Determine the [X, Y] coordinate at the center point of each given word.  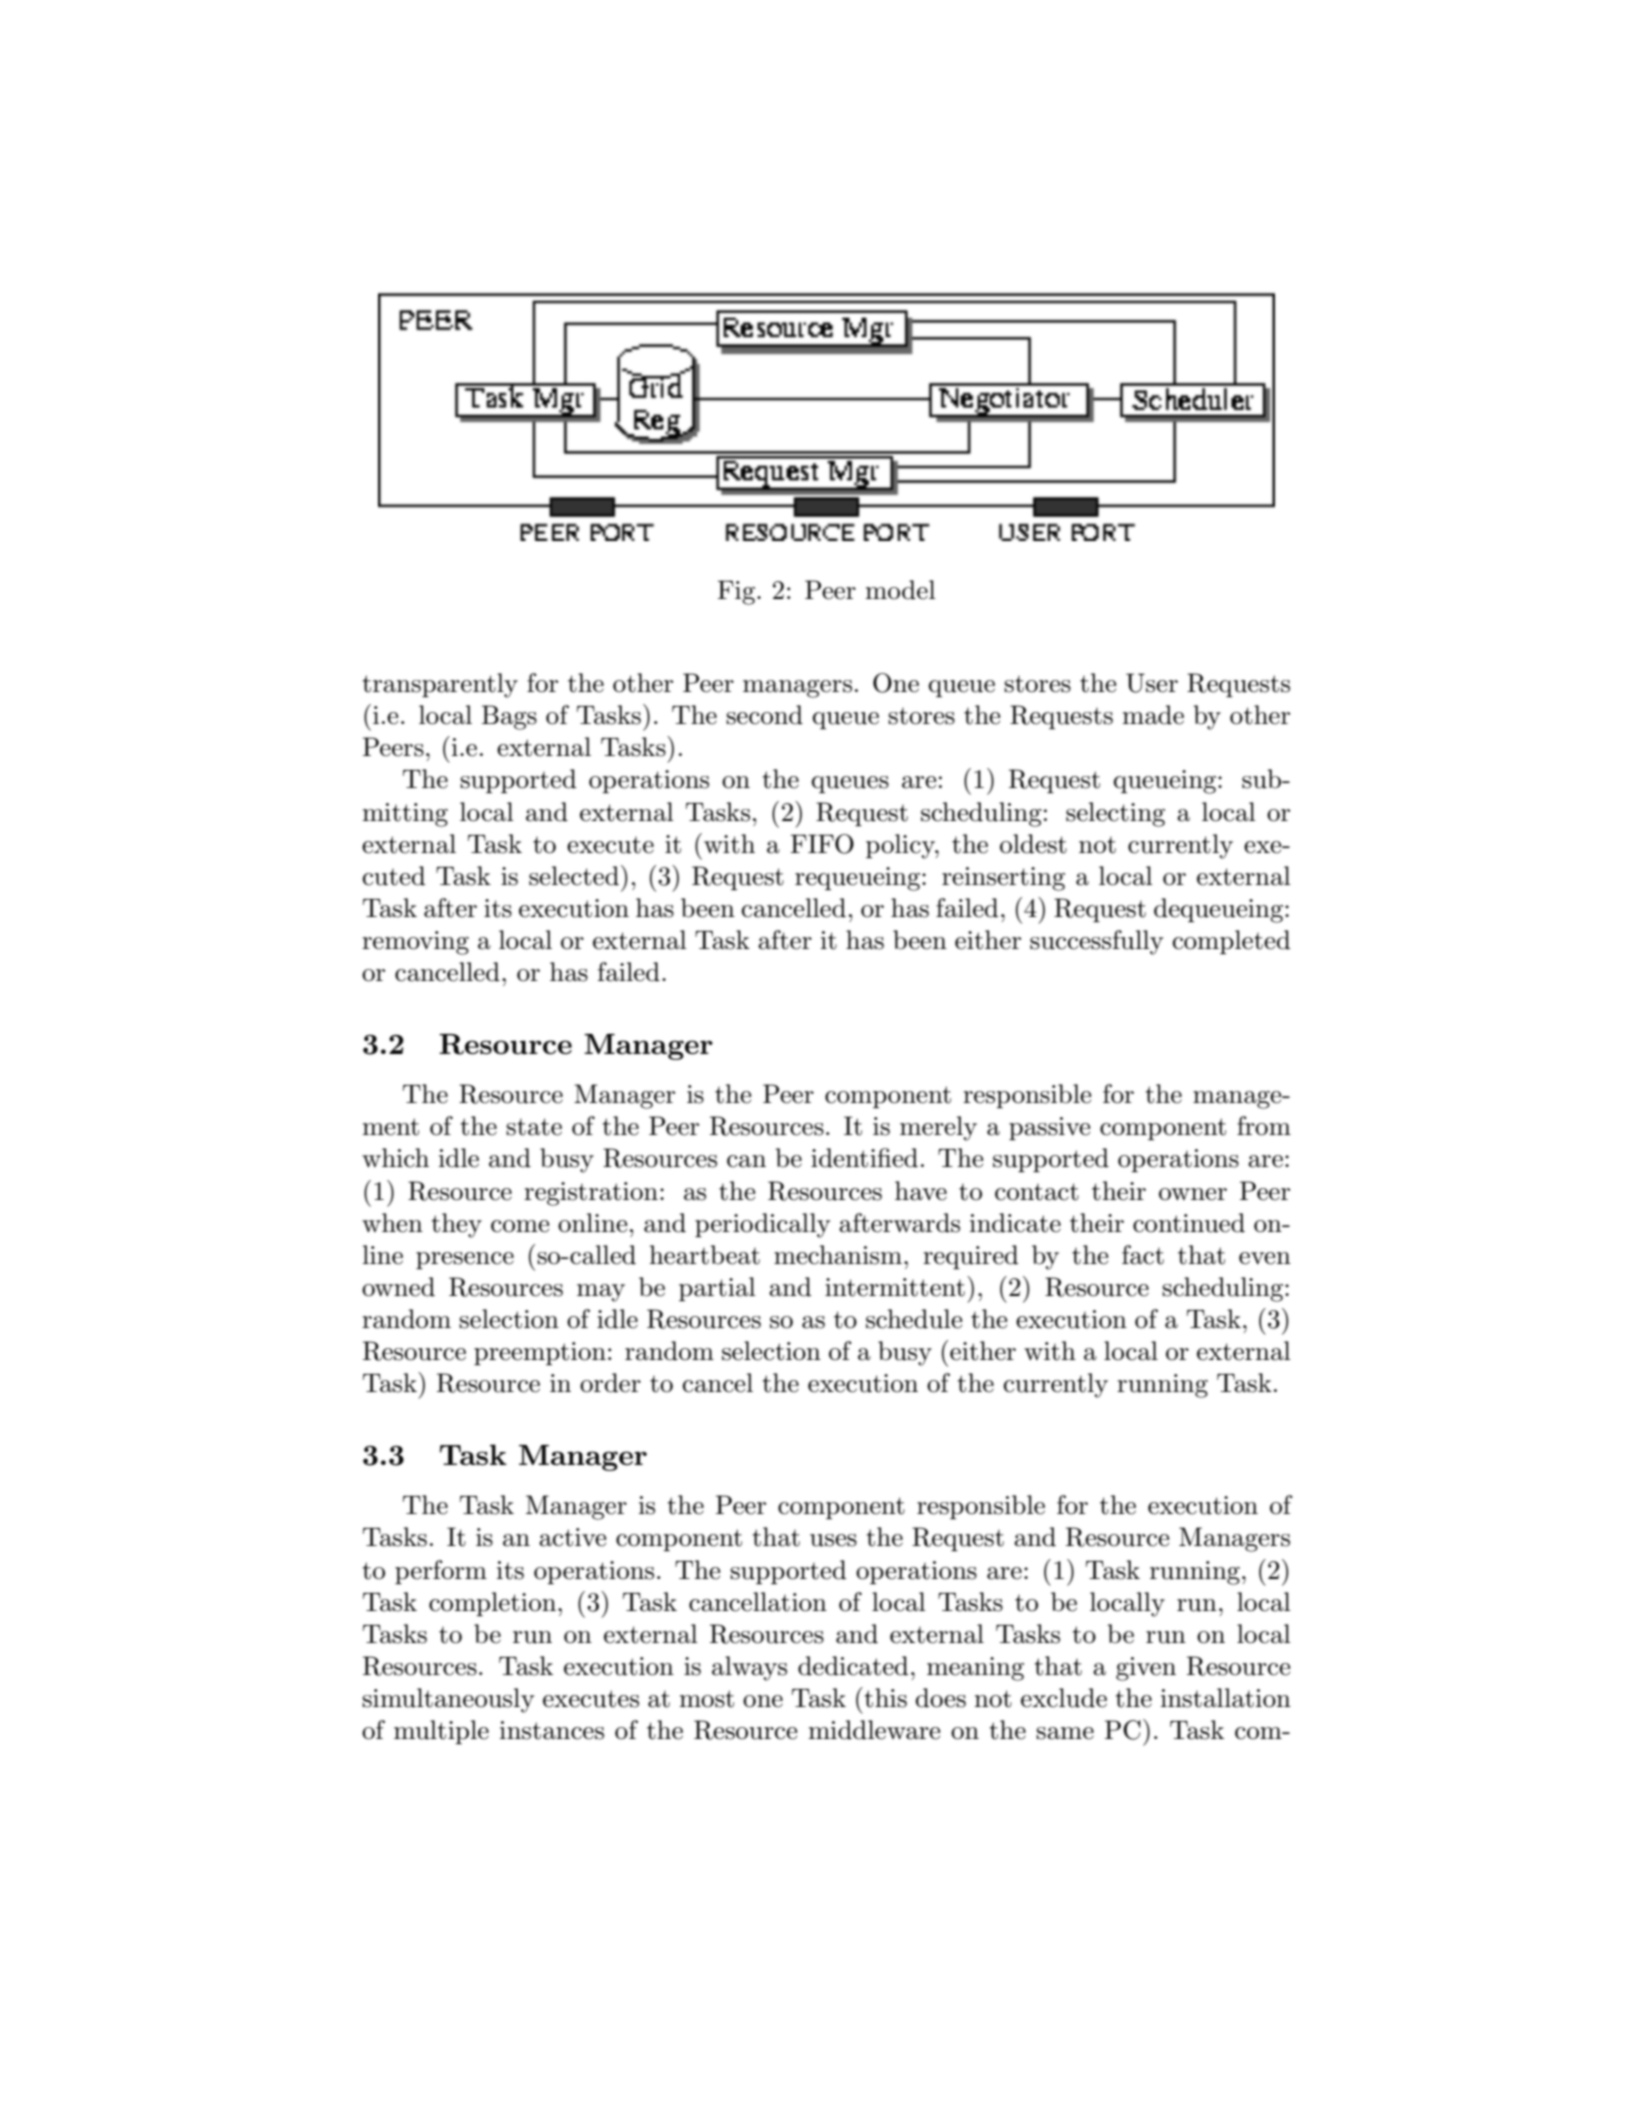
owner [1193, 1194]
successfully [1096, 942]
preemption [540, 1353]
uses [833, 1540]
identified [864, 1158]
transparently [440, 685]
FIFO [822, 844]
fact [1143, 1255]
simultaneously [448, 1700]
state [534, 1127]
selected [574, 876]
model [900, 590]
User [1152, 683]
